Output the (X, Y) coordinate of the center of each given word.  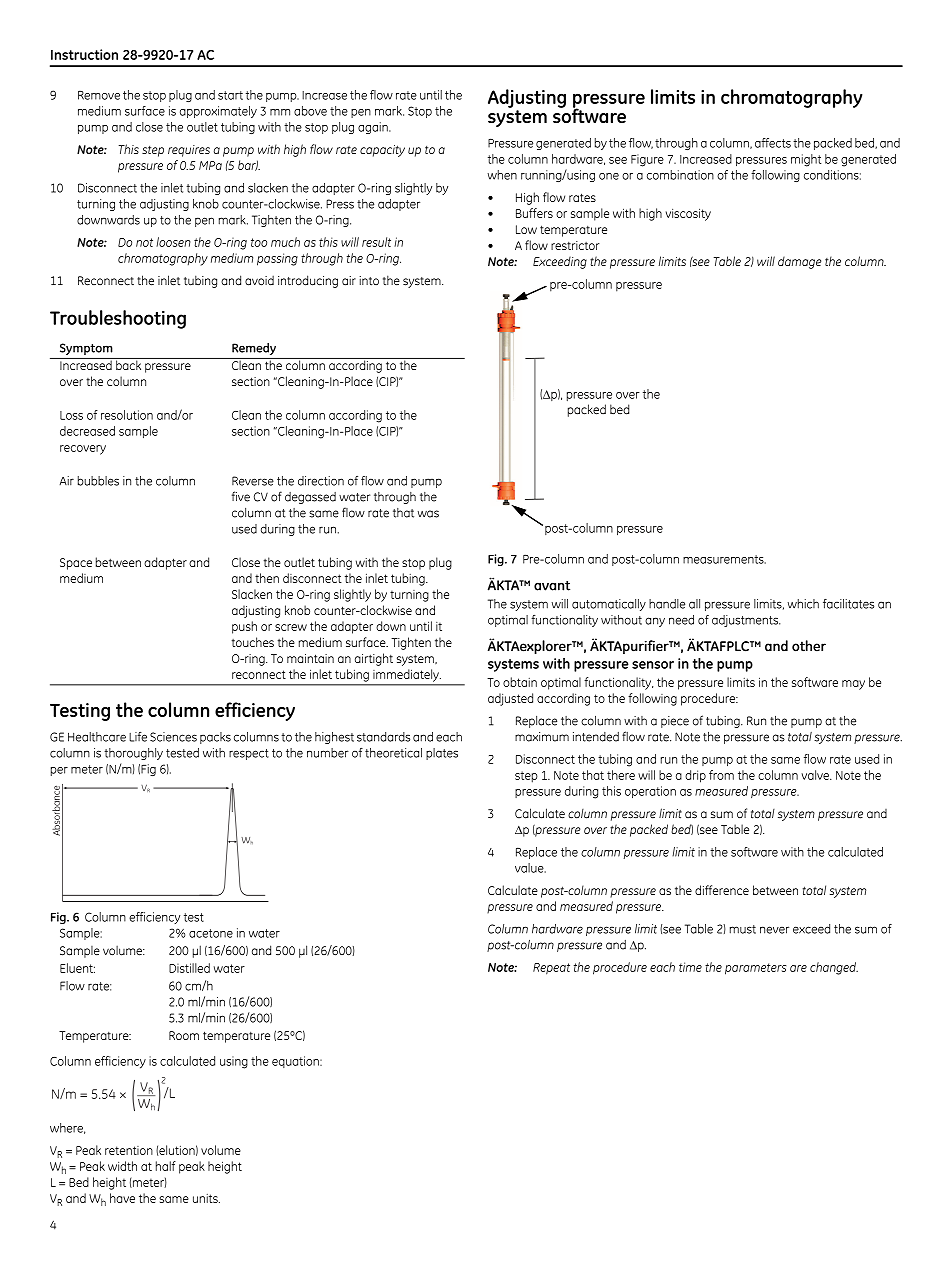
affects (773, 143)
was (428, 514)
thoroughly (133, 754)
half (166, 1166)
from (721, 775)
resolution (127, 415)
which (803, 604)
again (374, 128)
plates (442, 754)
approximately (218, 112)
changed (834, 968)
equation (296, 1062)
